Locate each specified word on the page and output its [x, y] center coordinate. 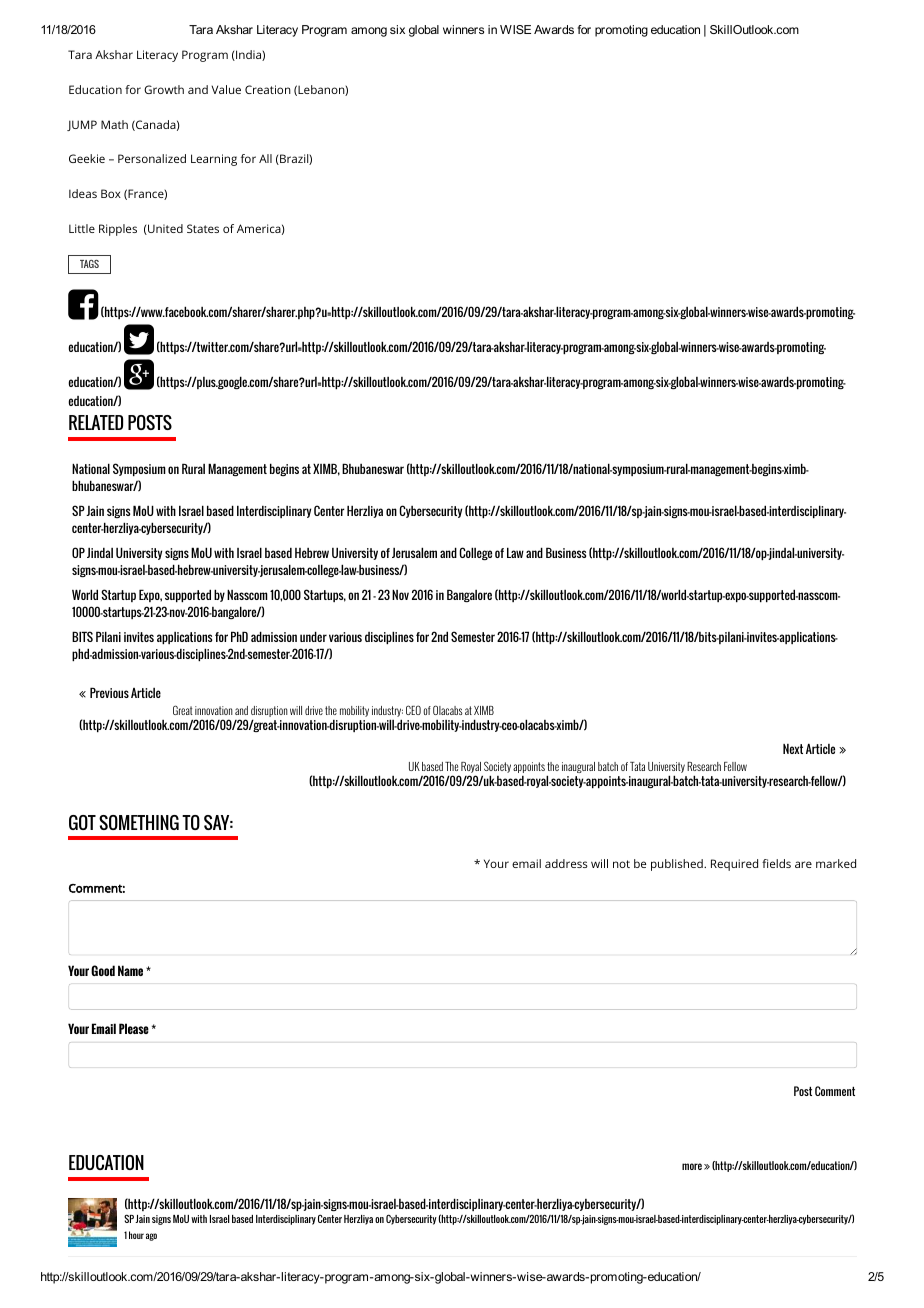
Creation [268, 89]
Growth [164, 89]
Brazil [294, 159]
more [692, 1166]
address [566, 863]
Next [793, 749]
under [313, 636]
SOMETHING [139, 822]
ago [151, 1237]
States [203, 228]
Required [734, 865]
